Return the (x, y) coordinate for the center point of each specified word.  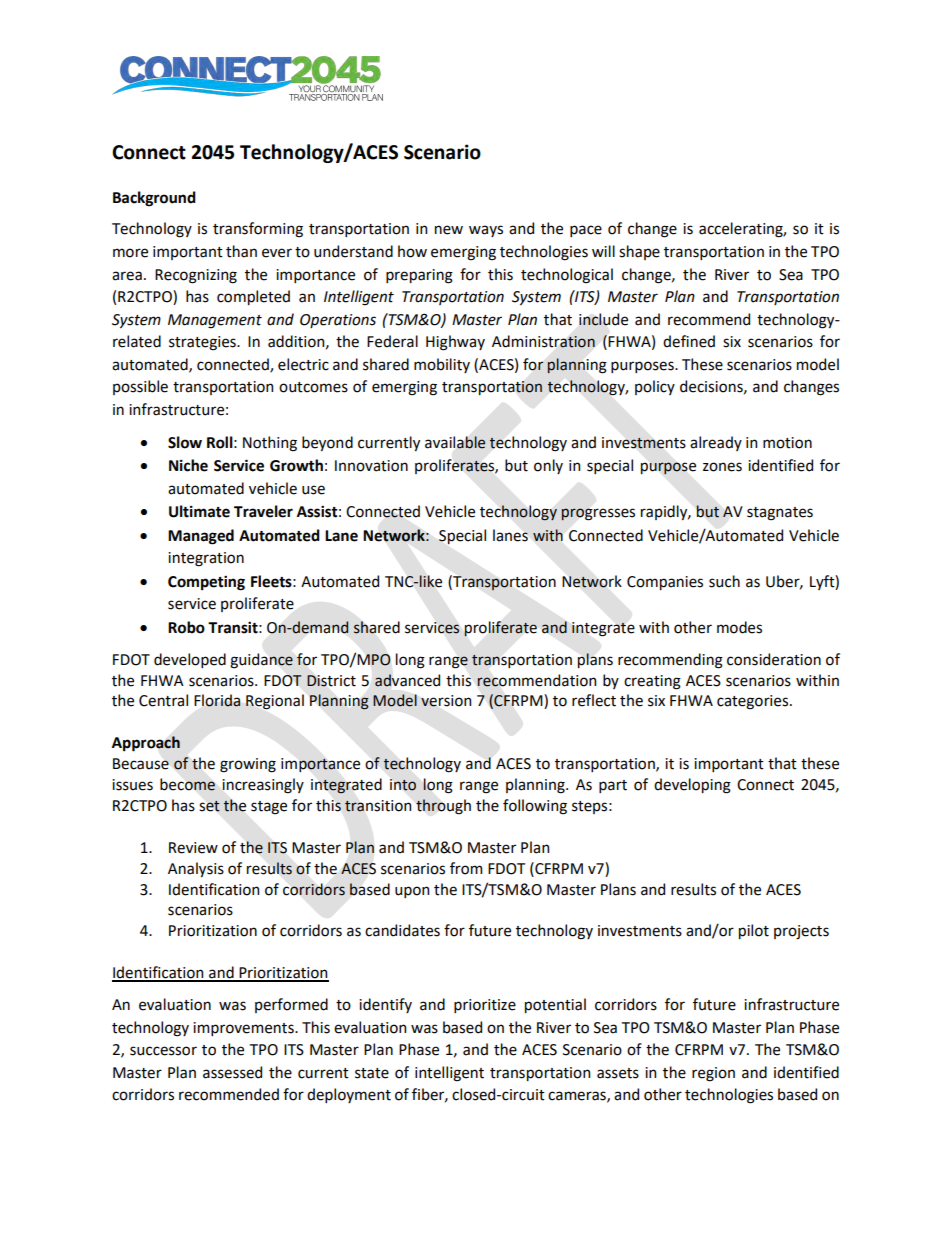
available (455, 442)
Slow (185, 442)
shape (639, 252)
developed (190, 660)
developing (692, 786)
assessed (232, 1072)
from (466, 868)
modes (739, 627)
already (716, 443)
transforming (258, 230)
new (449, 230)
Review (193, 848)
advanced (407, 680)
